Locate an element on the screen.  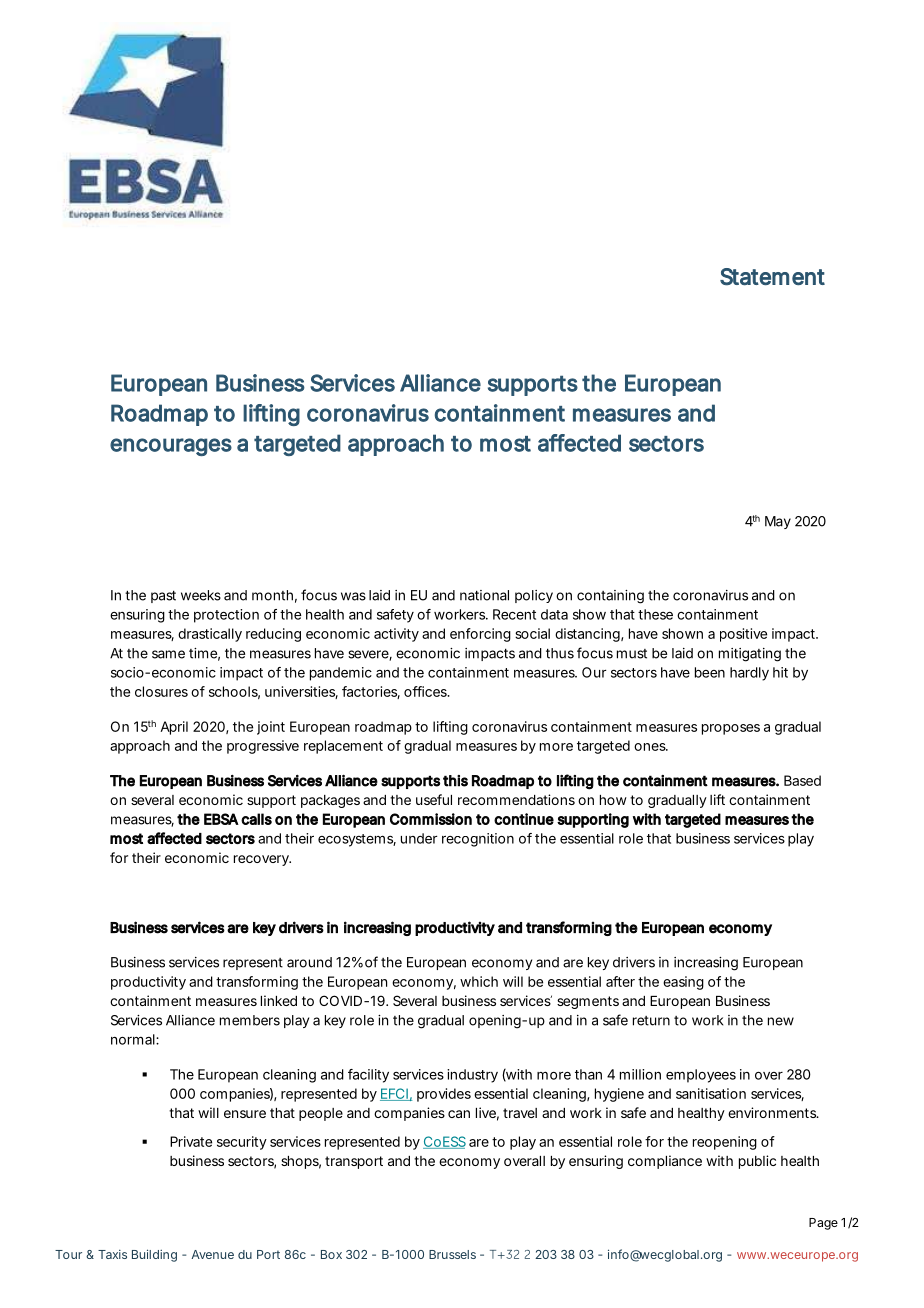
which is located at coordinates (479, 981).
